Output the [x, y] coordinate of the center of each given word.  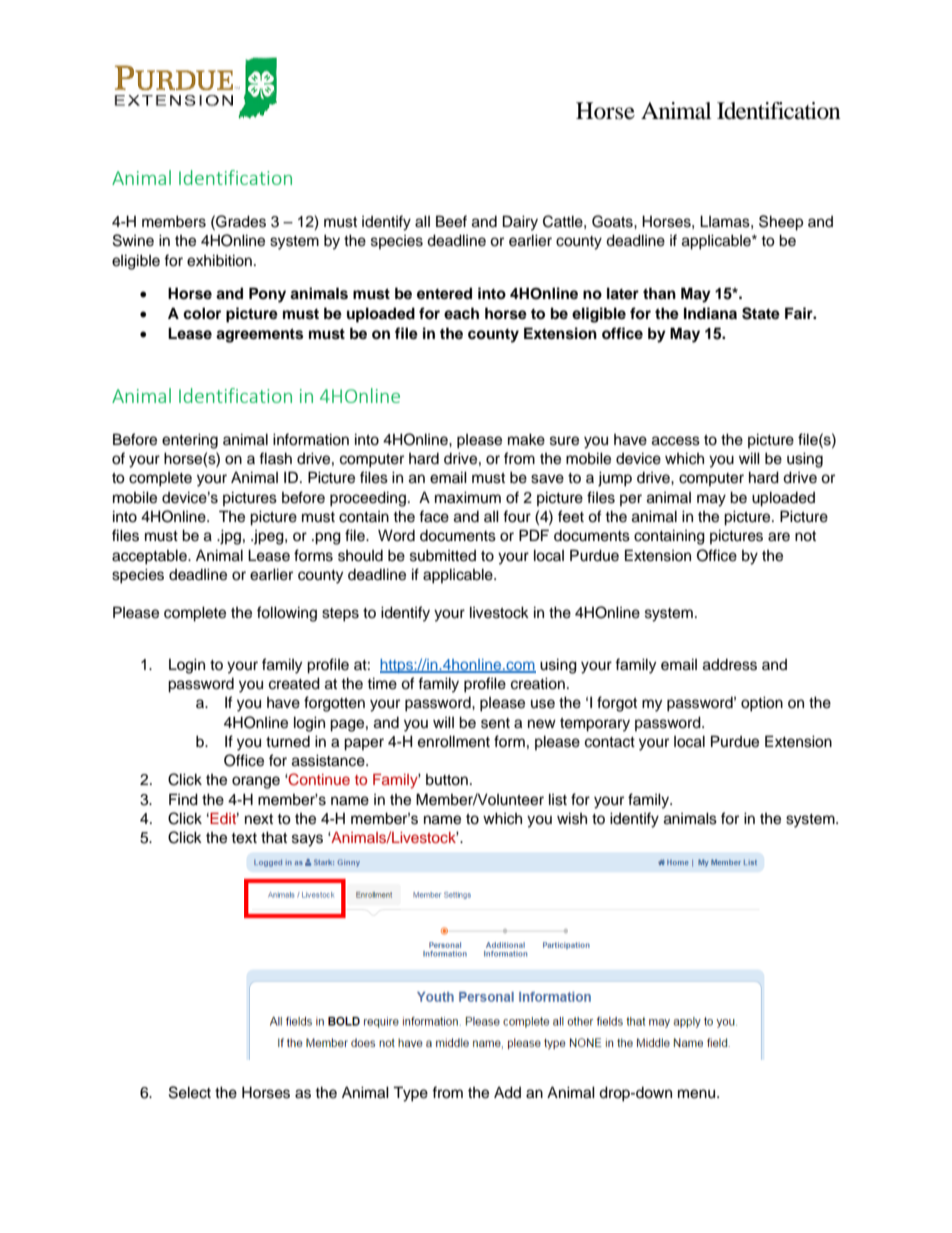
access [676, 441]
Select [190, 1092]
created [294, 683]
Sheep [781, 223]
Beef [451, 221]
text [244, 838]
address [730, 665]
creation [538, 683]
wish [572, 818]
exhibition [219, 260]
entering [190, 441]
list [558, 799]
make [526, 439]
